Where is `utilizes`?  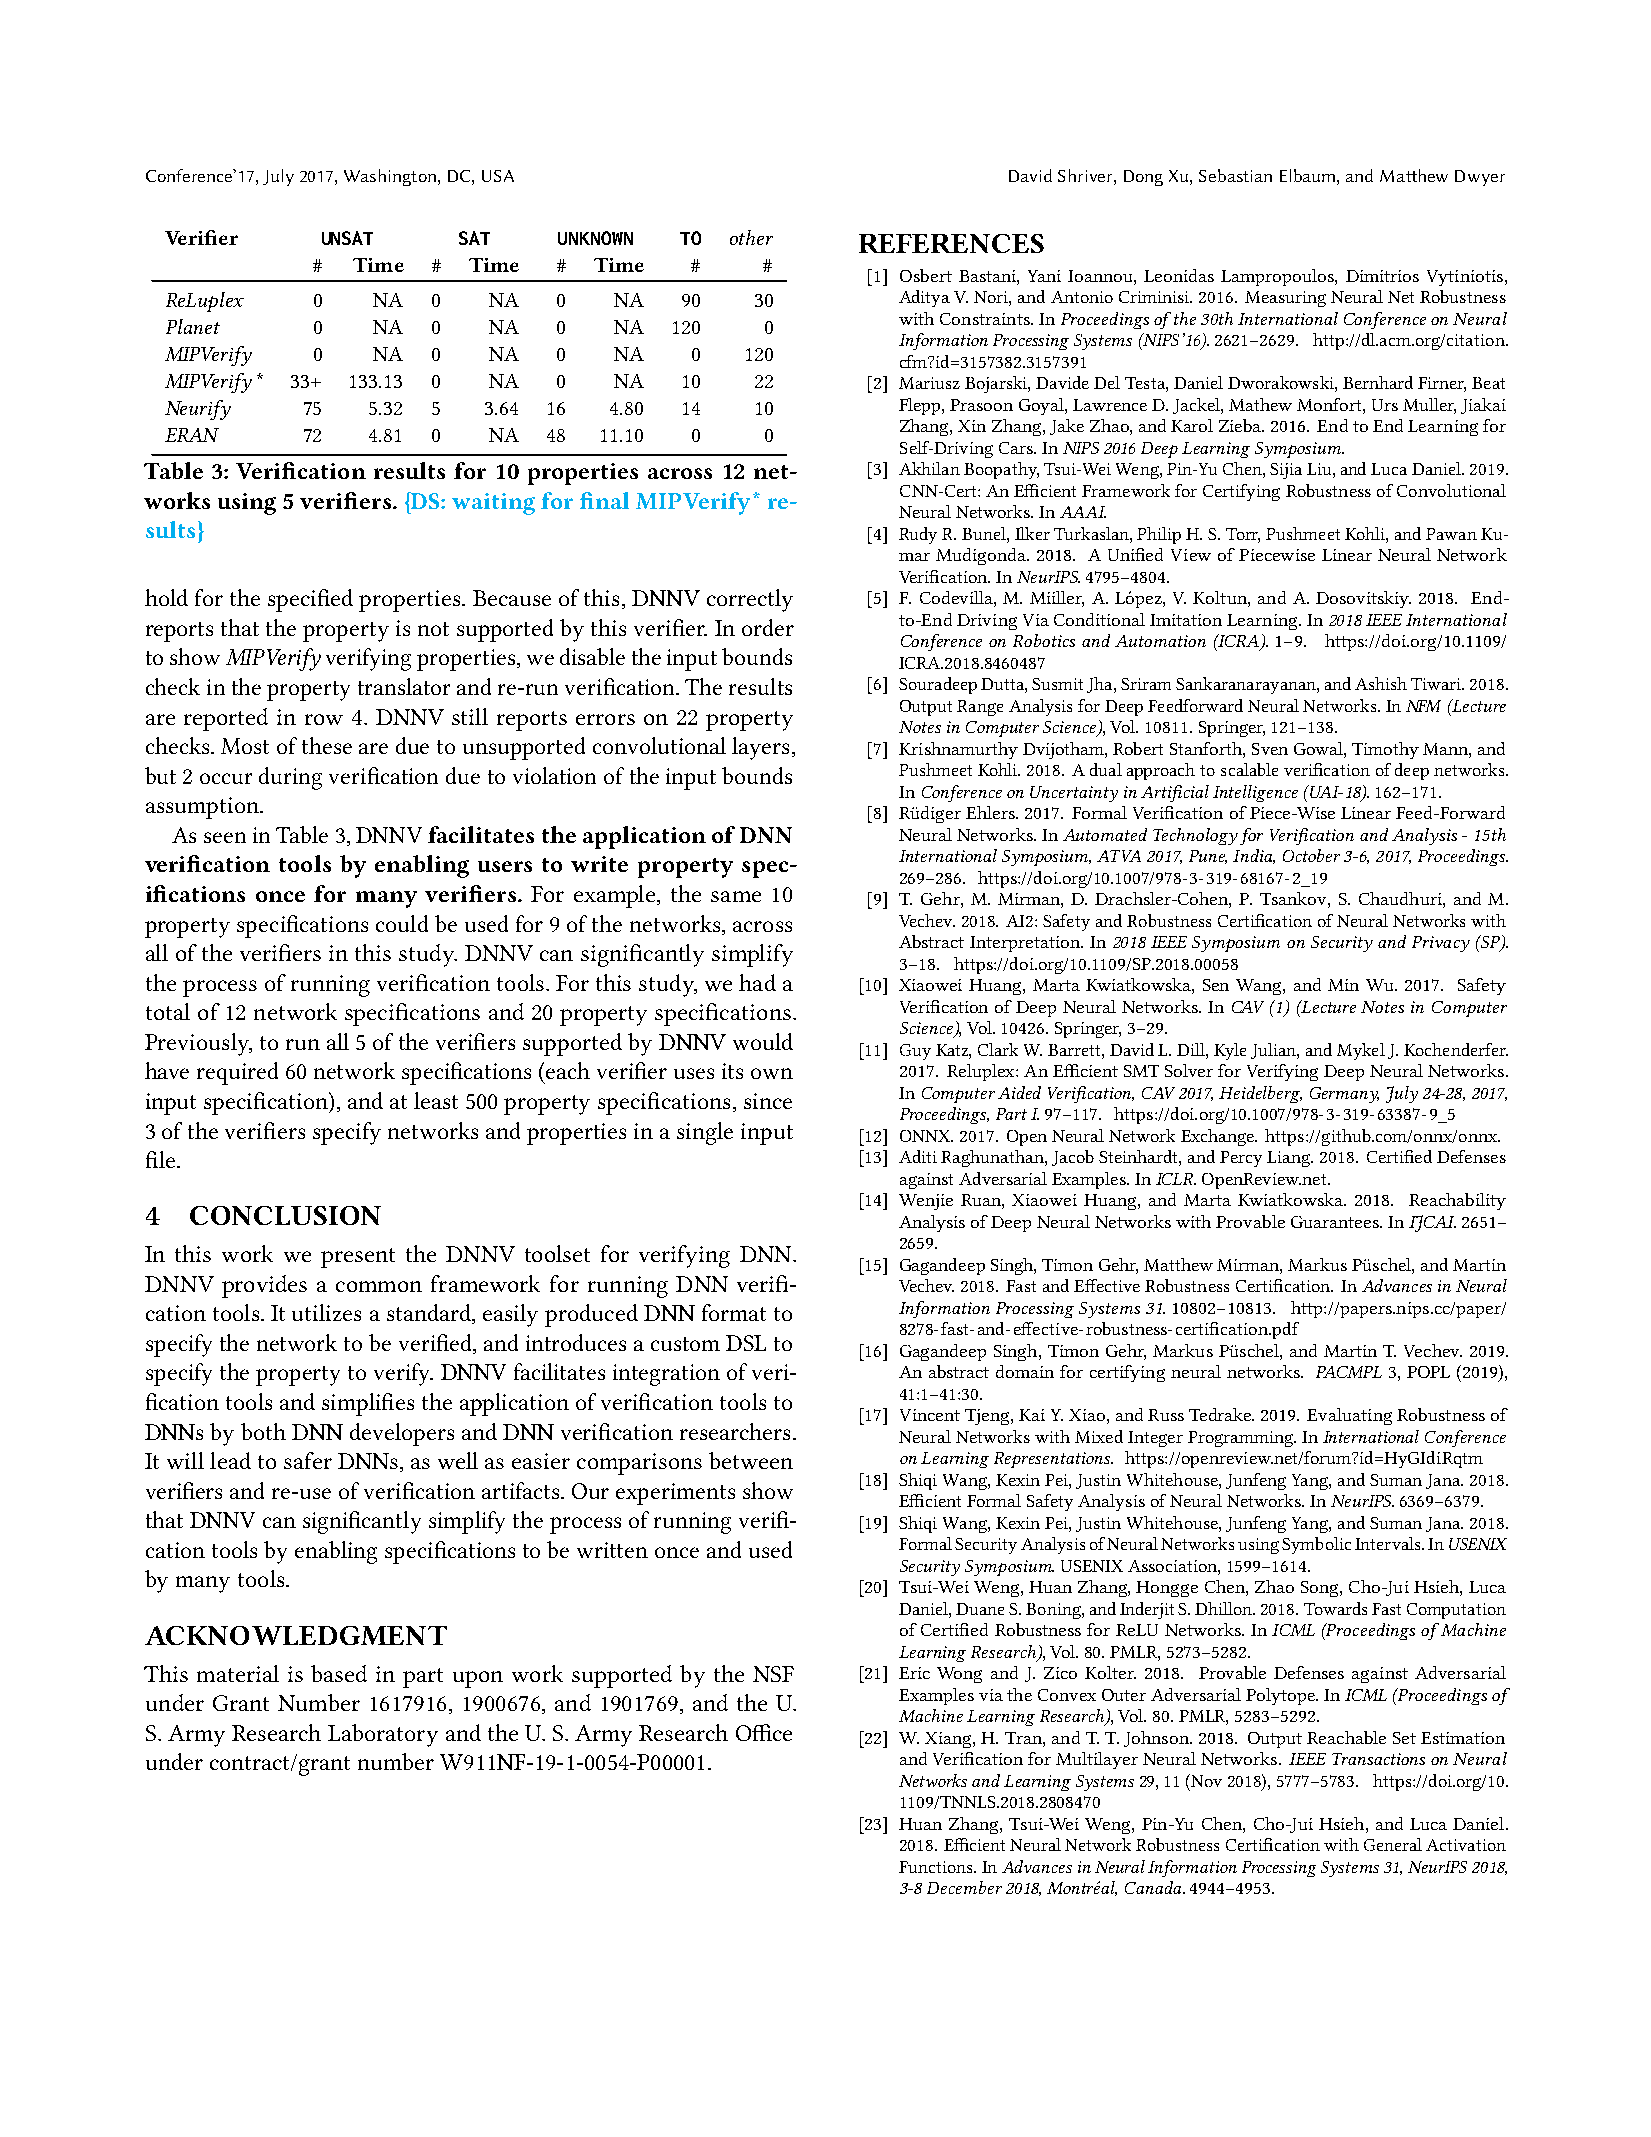 utilizes is located at coordinates (326, 1312).
